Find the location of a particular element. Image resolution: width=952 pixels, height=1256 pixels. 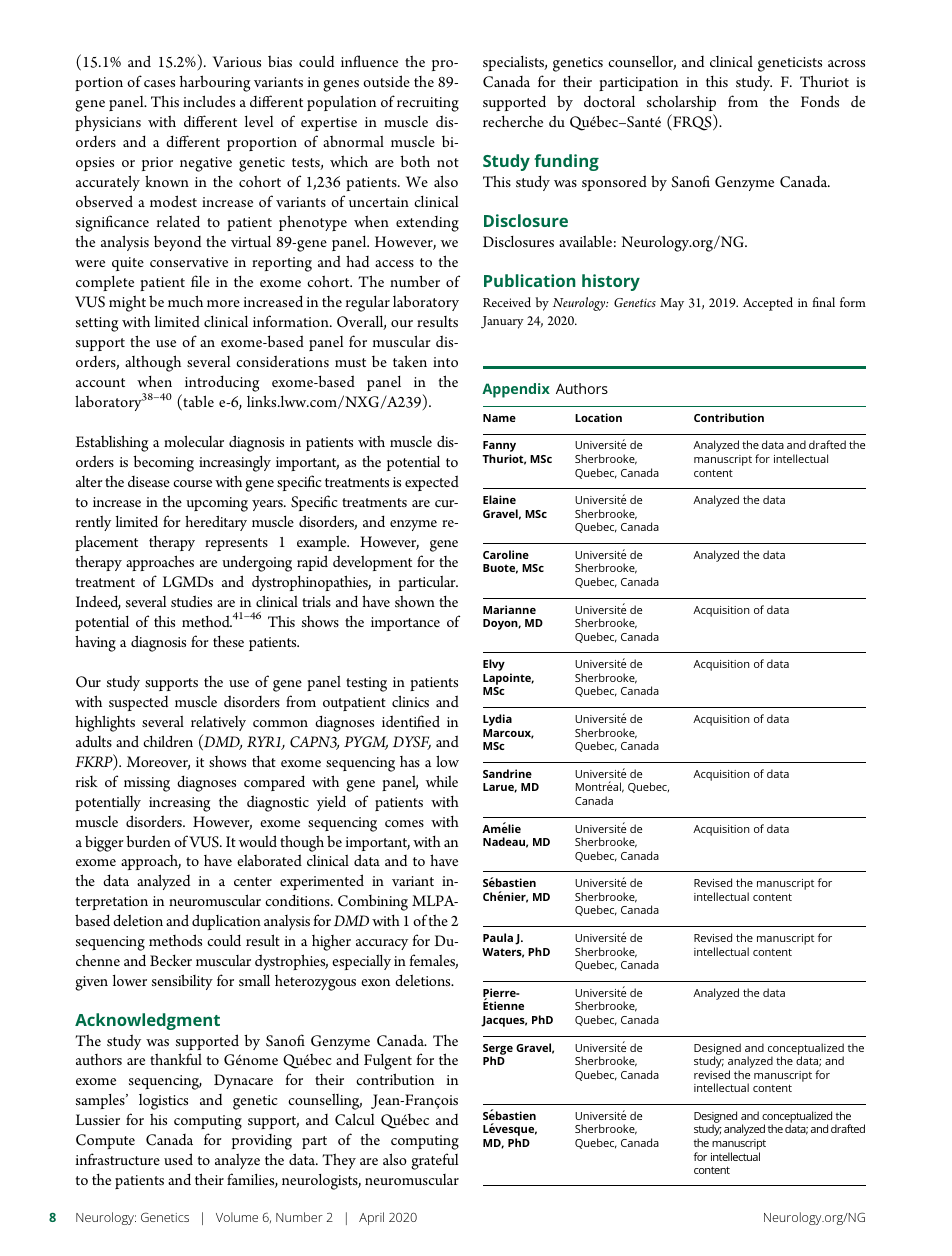

used is located at coordinates (178, 1159).
